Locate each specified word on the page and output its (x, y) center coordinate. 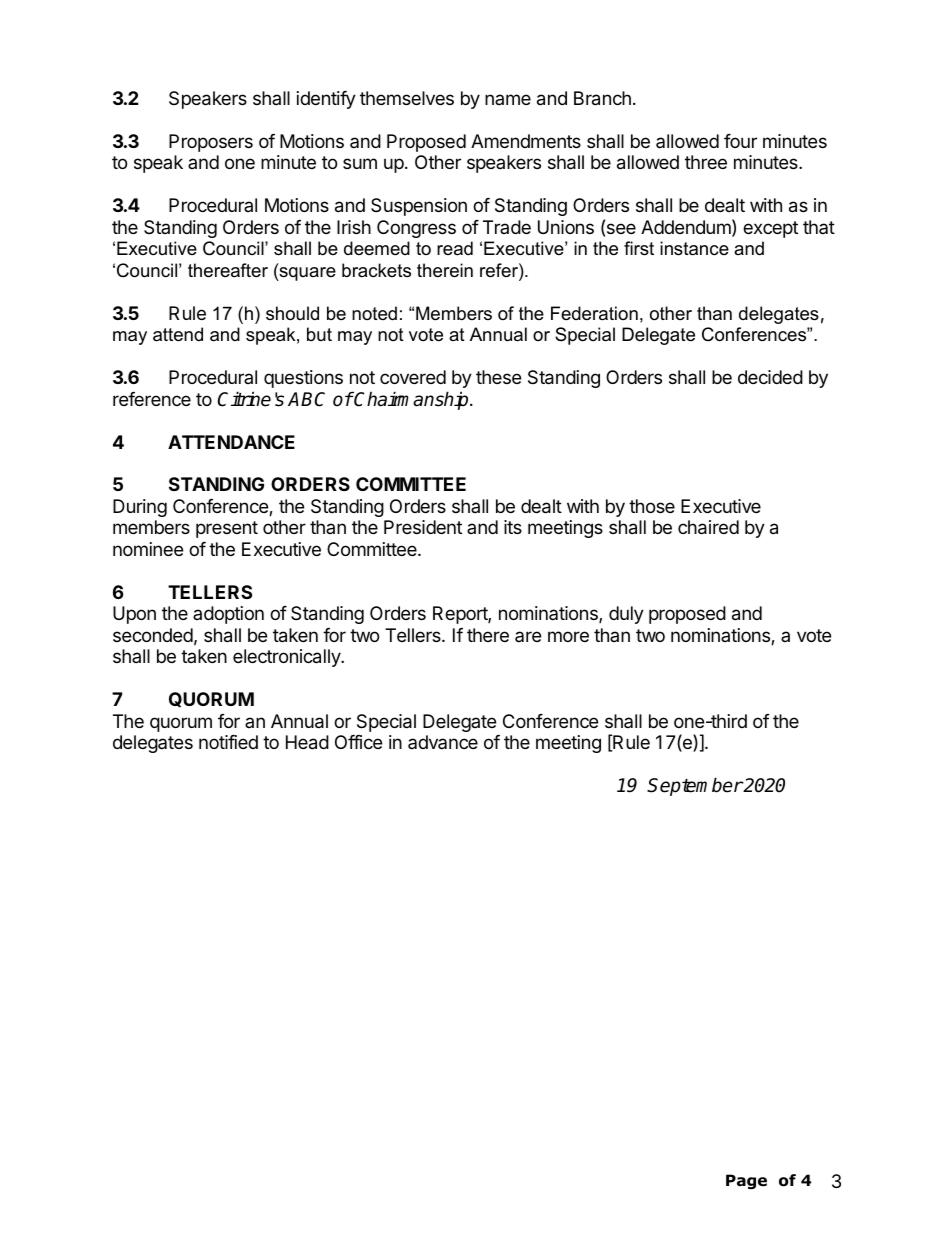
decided (770, 377)
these (498, 377)
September (695, 786)
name (508, 99)
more (568, 636)
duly (626, 615)
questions (303, 379)
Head (307, 742)
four (740, 141)
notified (228, 742)
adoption (228, 615)
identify (326, 100)
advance (443, 742)
